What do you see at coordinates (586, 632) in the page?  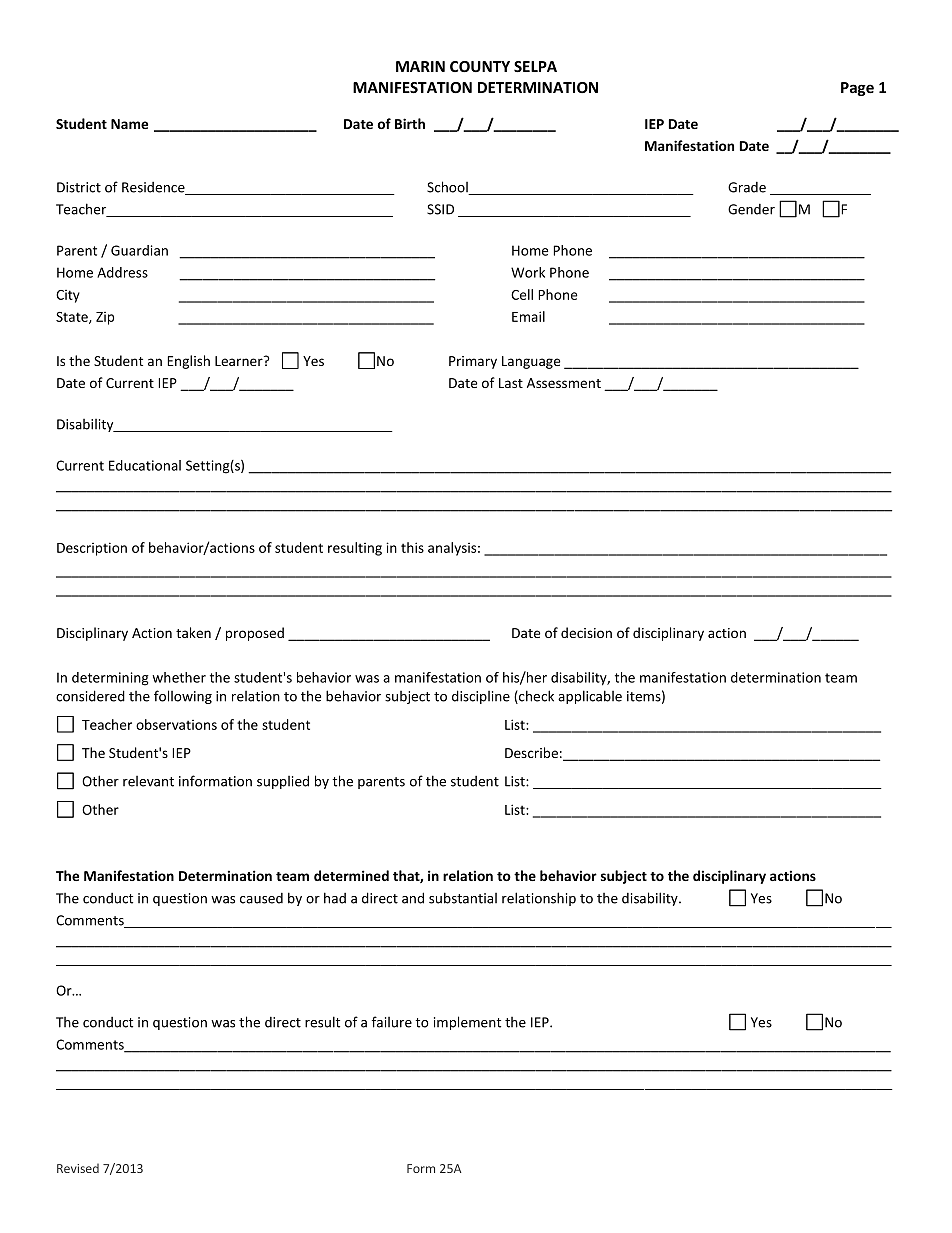 I see `decision` at bounding box center [586, 632].
